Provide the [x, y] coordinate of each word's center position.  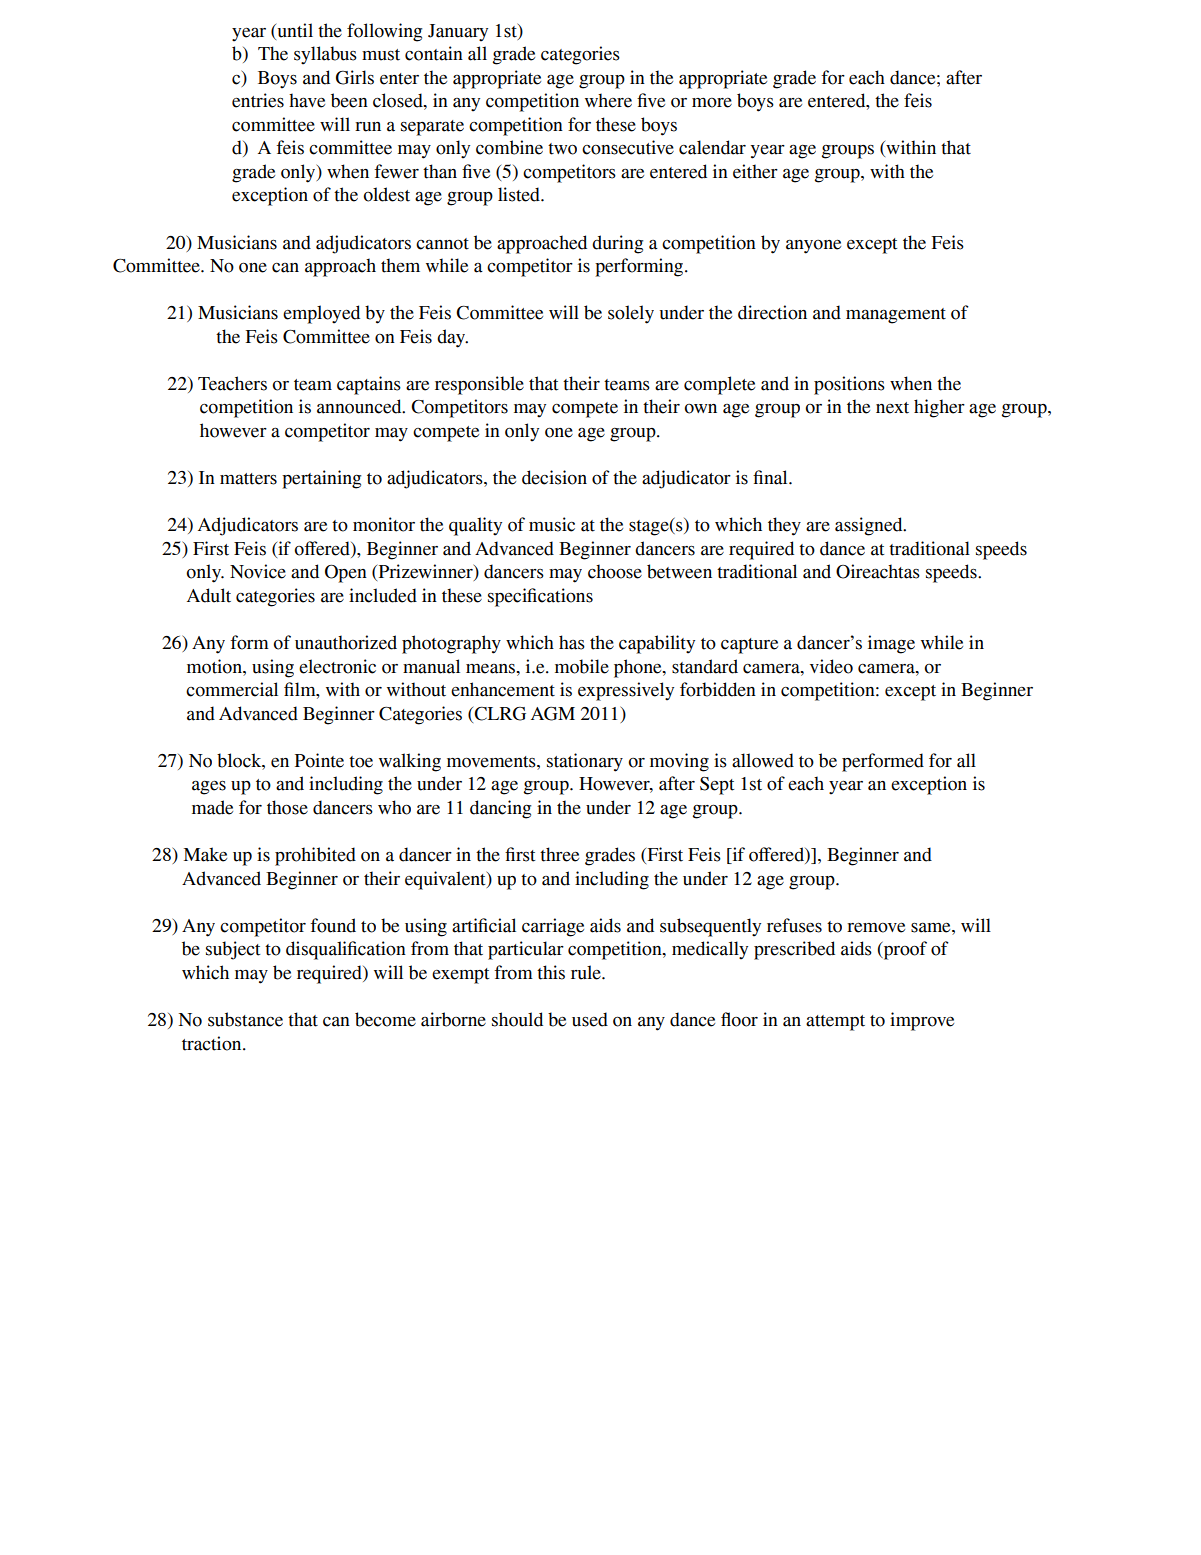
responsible [479, 385]
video [831, 666]
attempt [835, 1023]
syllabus [325, 55]
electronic [337, 666]
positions [849, 385]
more [712, 103]
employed [321, 314]
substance [245, 1019]
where [608, 100]
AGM [553, 714]
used [590, 1019]
